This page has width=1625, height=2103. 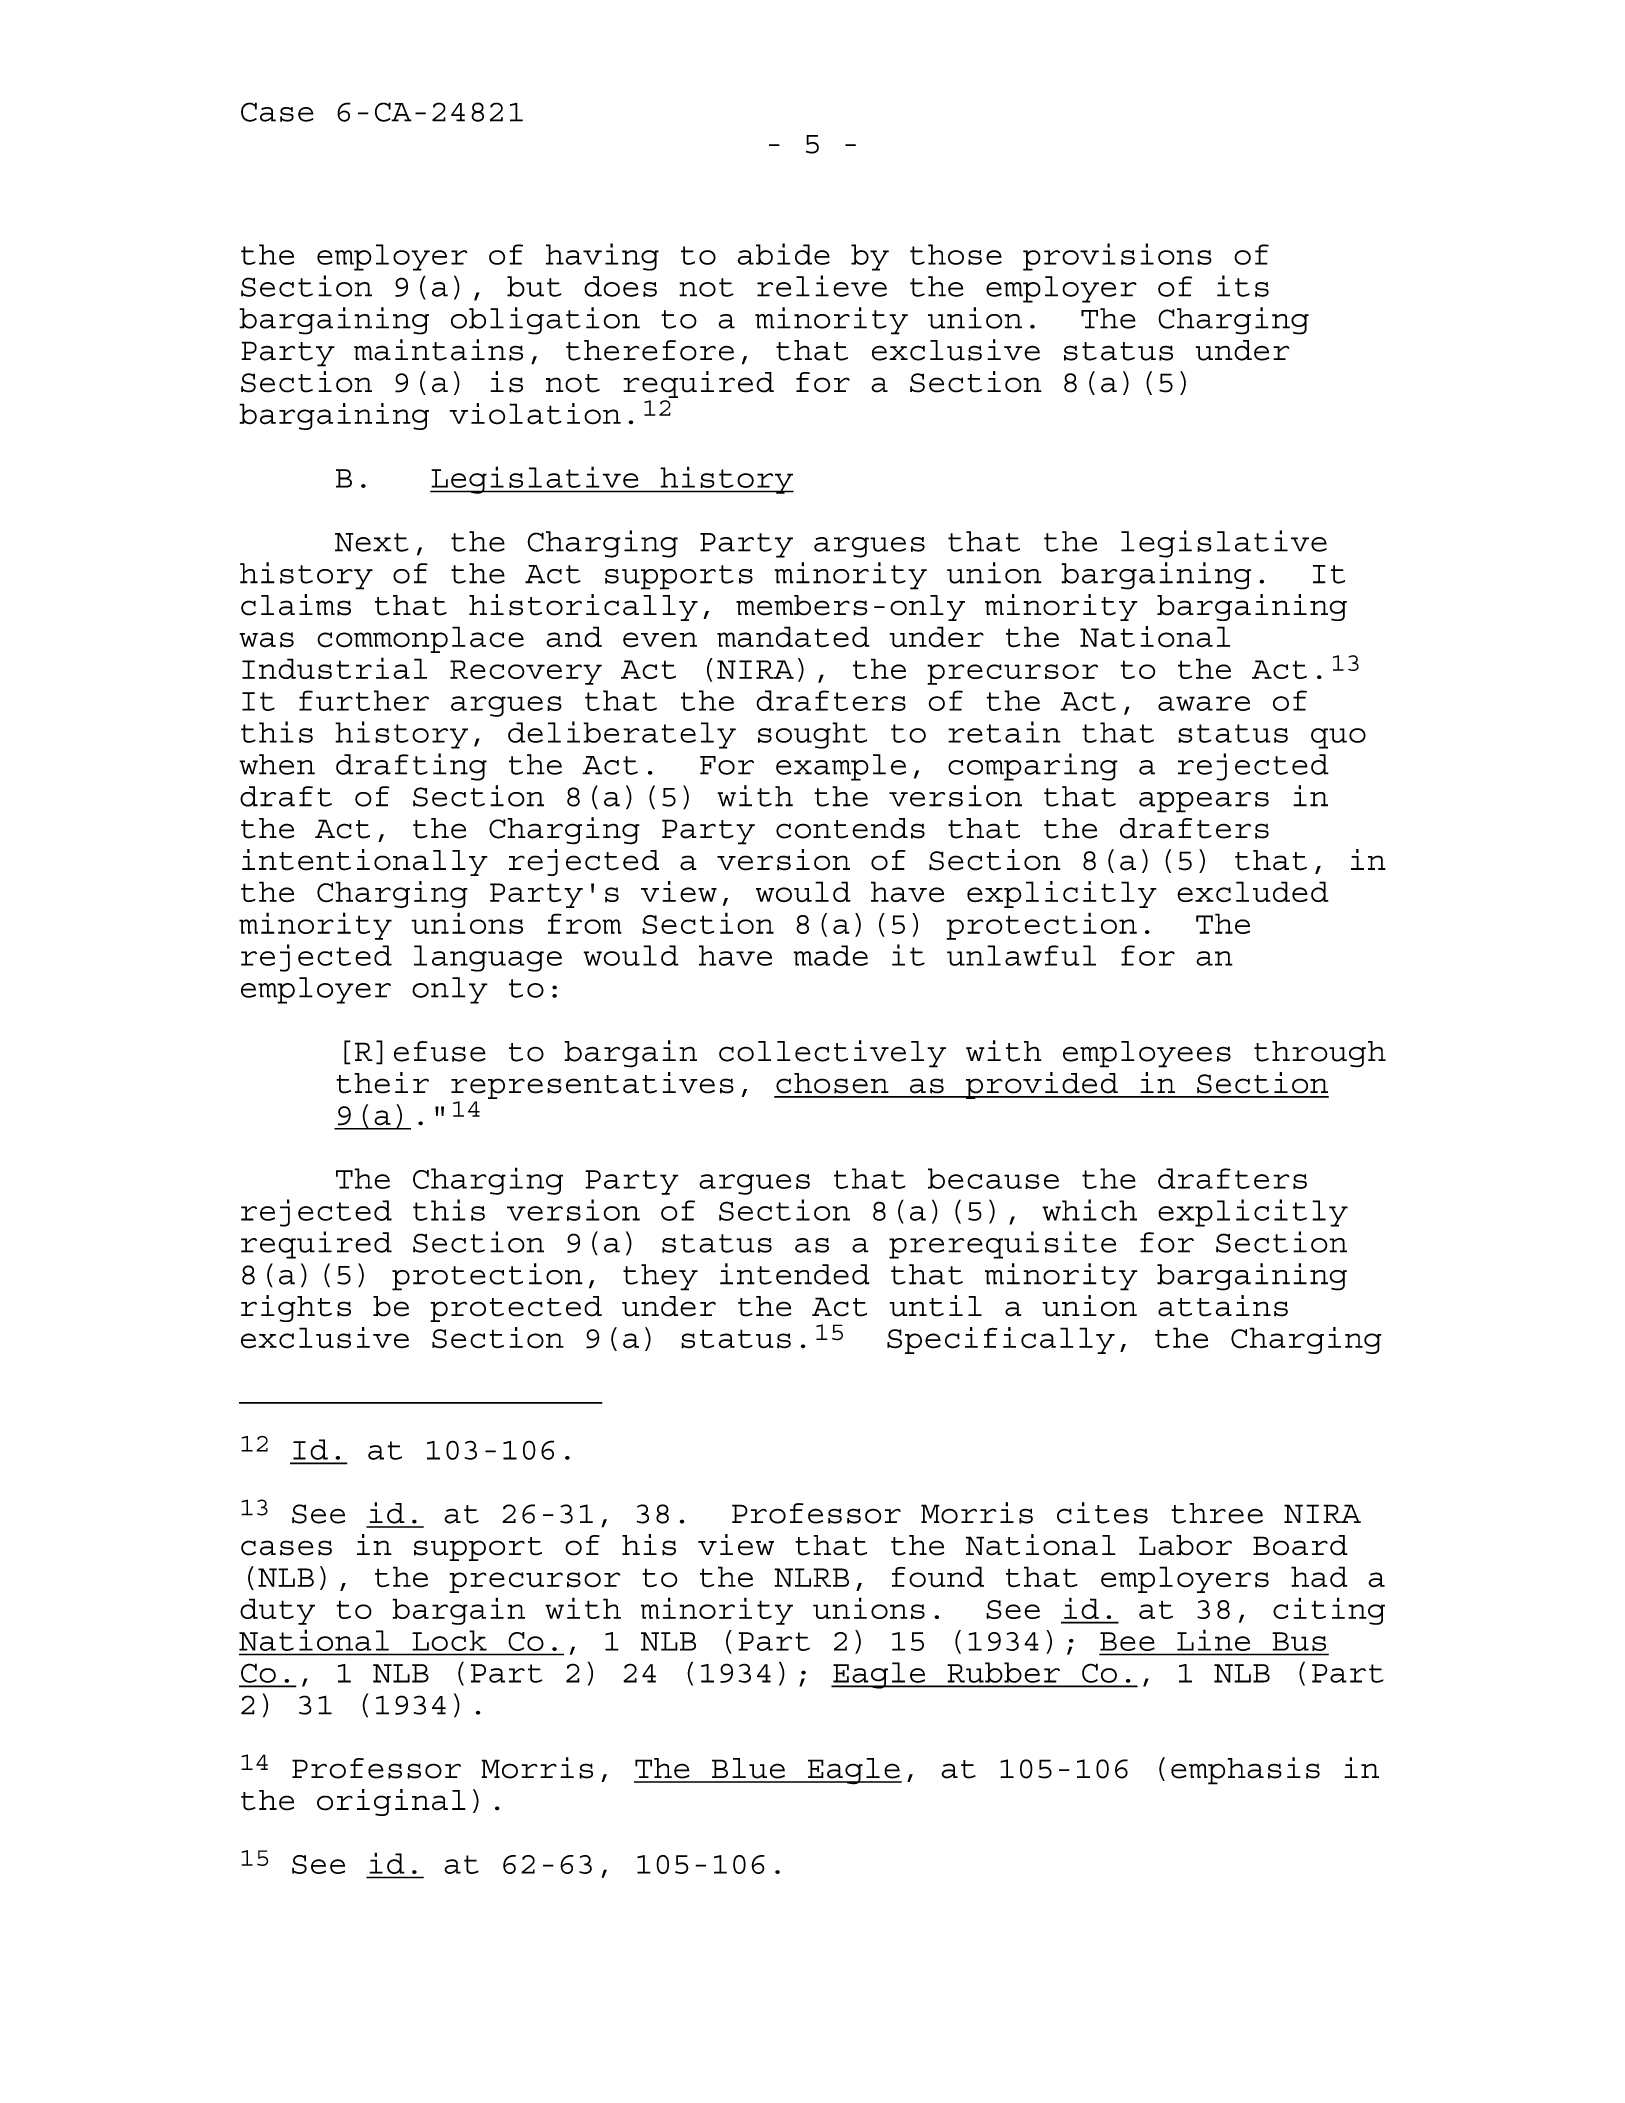 What do you see at coordinates (1245, 1771) in the page?
I see `emphasis` at bounding box center [1245, 1771].
